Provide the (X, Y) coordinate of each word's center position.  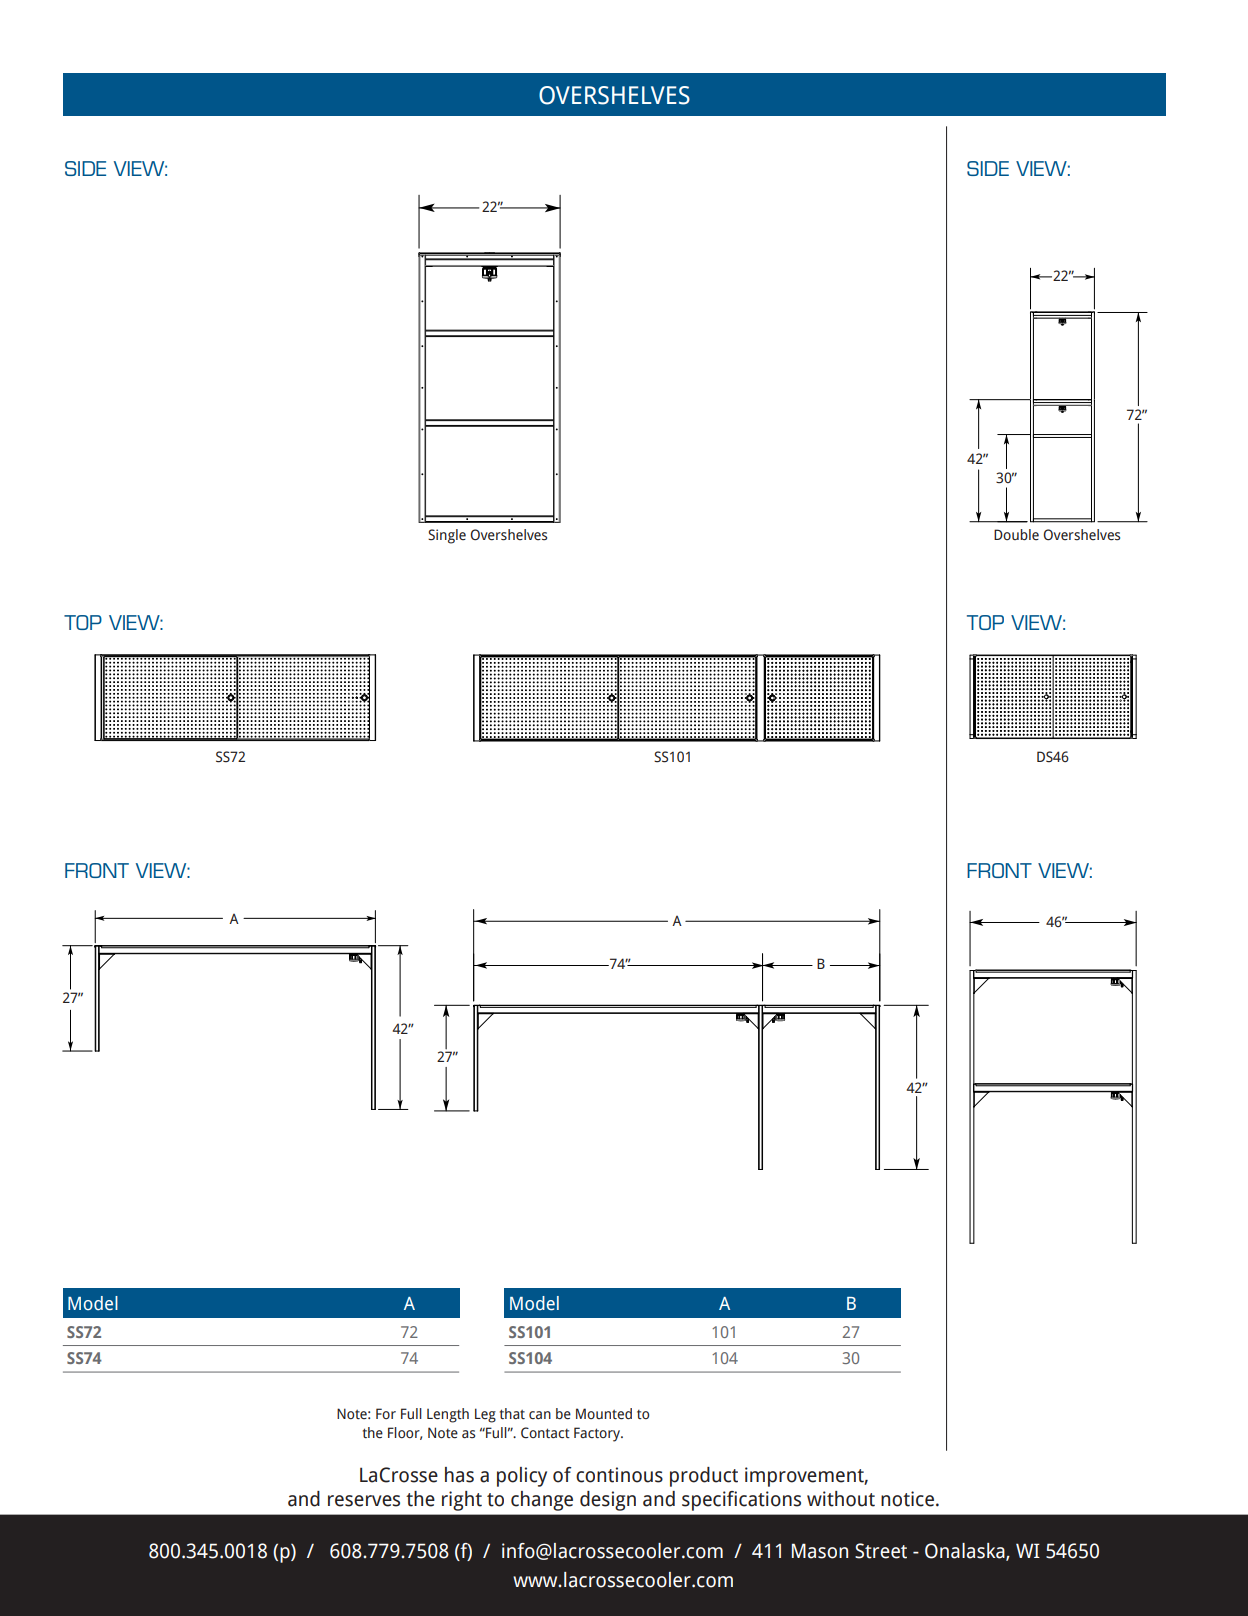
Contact (545, 1433)
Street (881, 1551)
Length (448, 1415)
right (462, 1501)
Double (1016, 534)
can (540, 1415)
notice (907, 1499)
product (704, 1477)
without (841, 1499)
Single (447, 536)
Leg (485, 1415)
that (512, 1413)
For (386, 1413)
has (459, 1475)
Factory (598, 1434)
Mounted (604, 1414)
